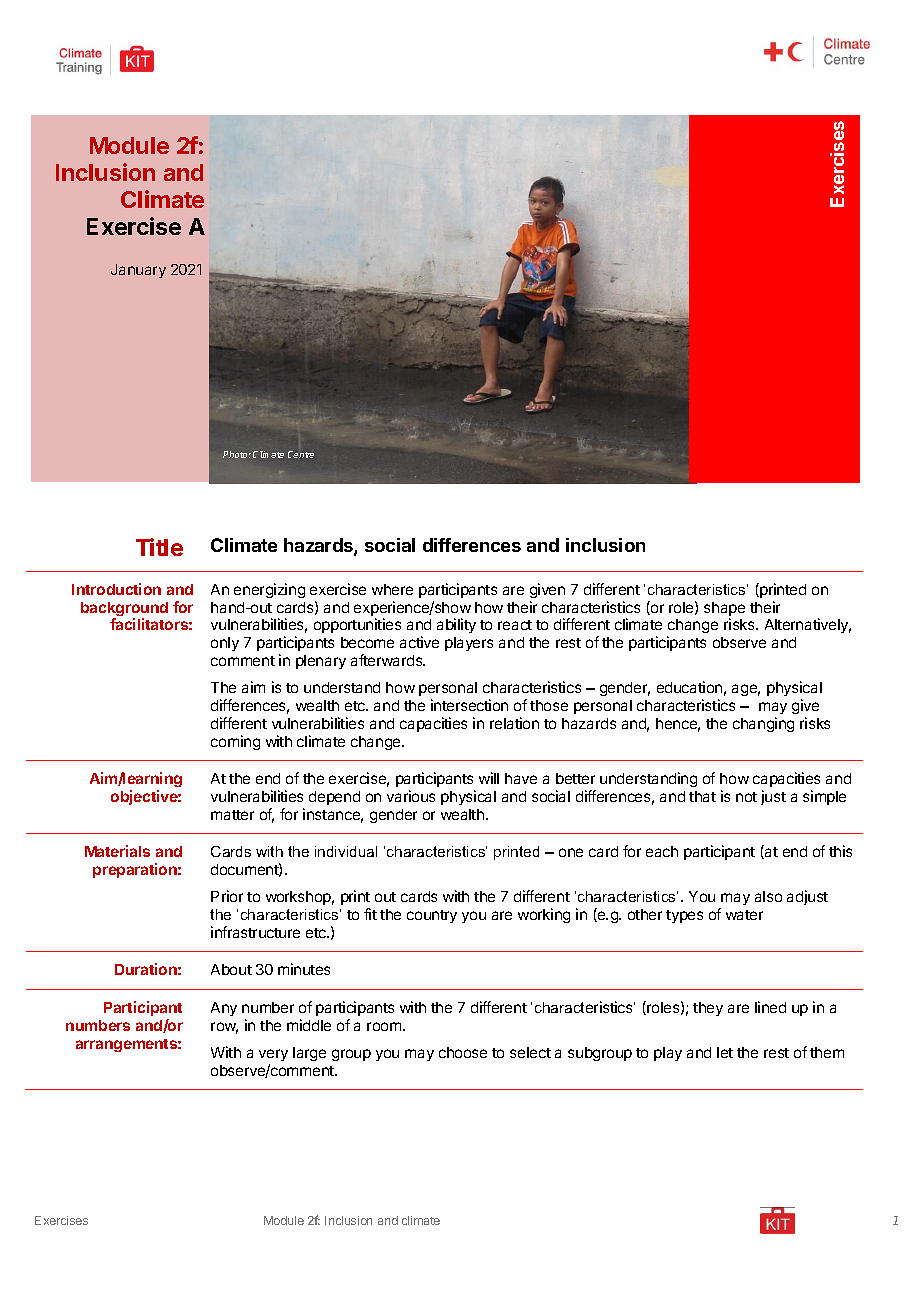 This screenshot has width=924, height=1308. I want to click on Alternatively, so click(808, 625).
